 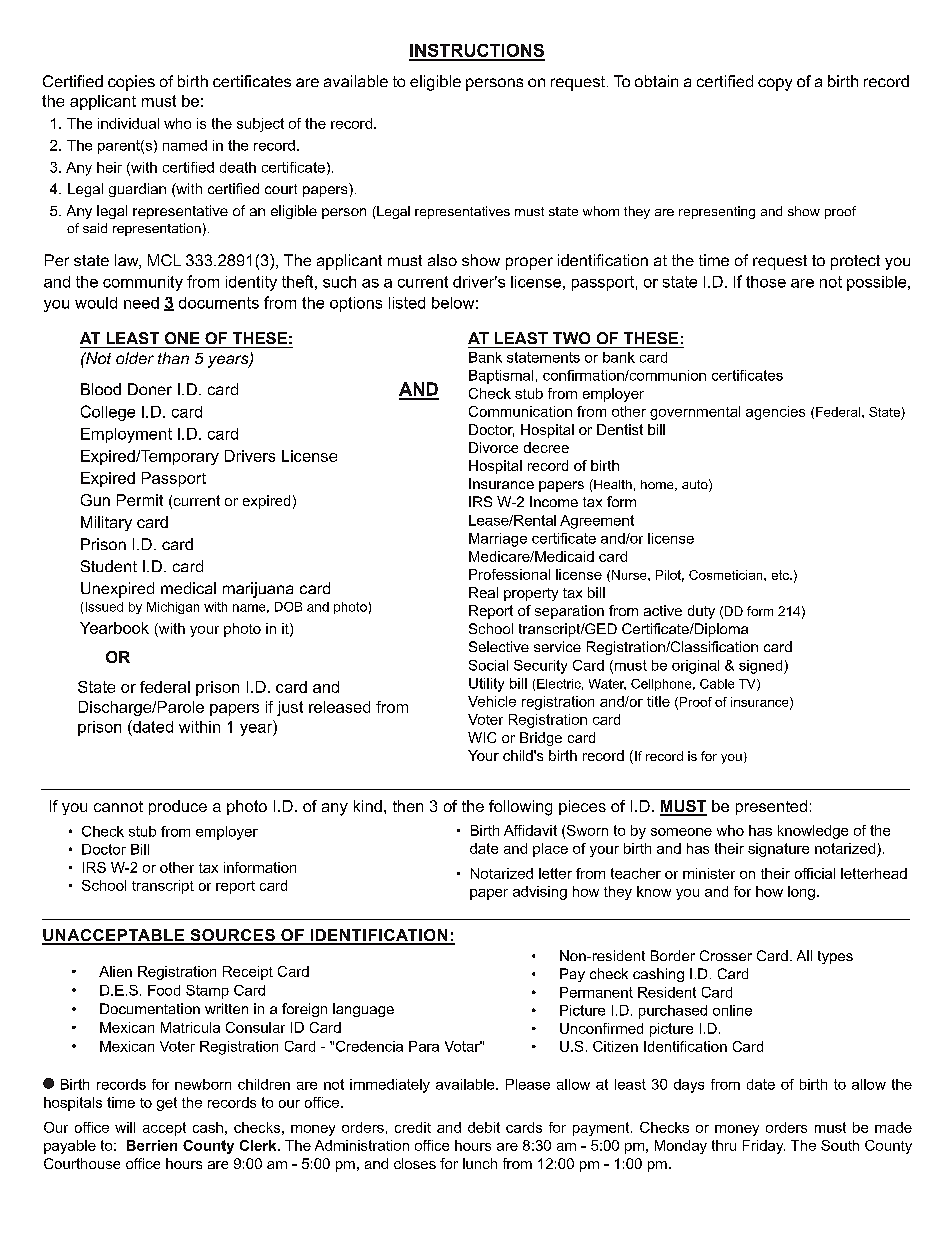 What do you see at coordinates (540, 893) in the screenshot?
I see `advising` at bounding box center [540, 893].
